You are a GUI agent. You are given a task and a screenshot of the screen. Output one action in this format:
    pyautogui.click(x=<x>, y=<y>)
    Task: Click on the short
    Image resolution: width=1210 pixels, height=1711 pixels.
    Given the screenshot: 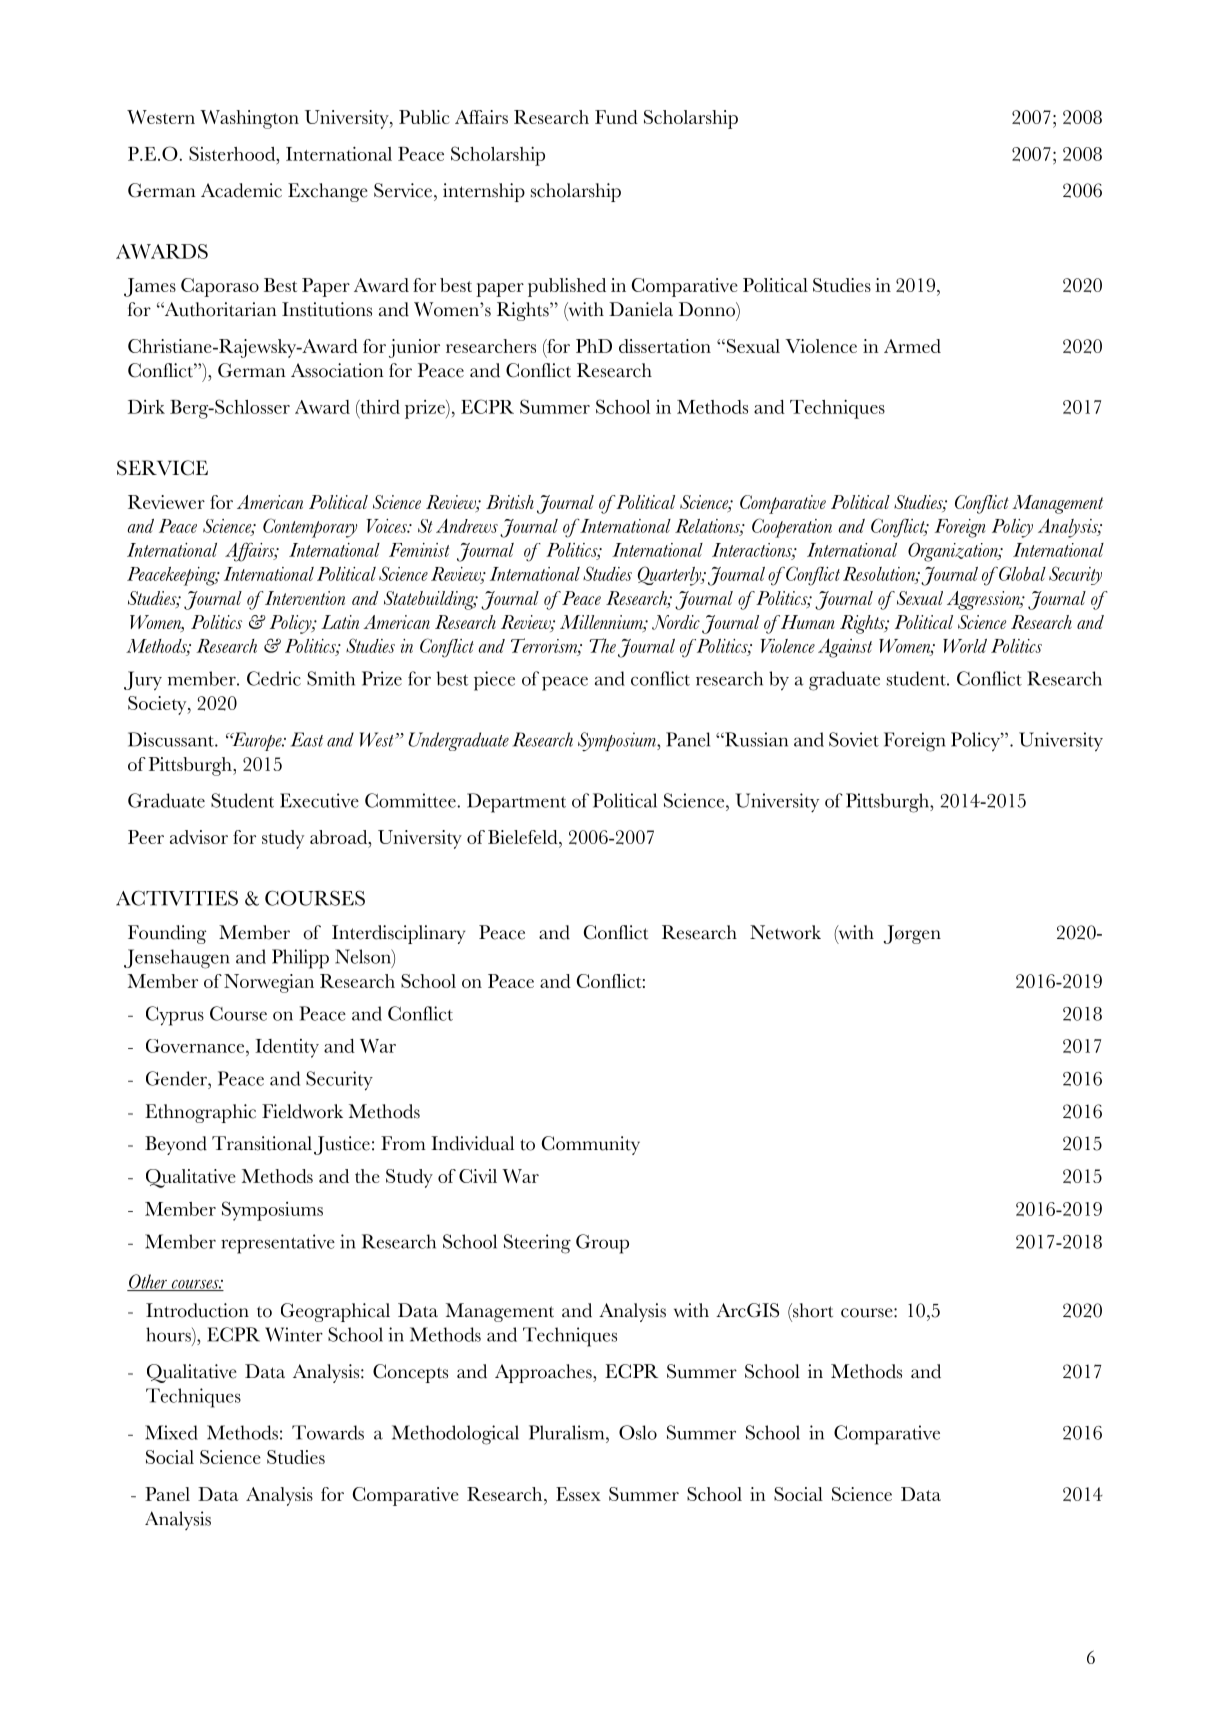 What is the action you would take?
    pyautogui.click(x=812, y=1310)
